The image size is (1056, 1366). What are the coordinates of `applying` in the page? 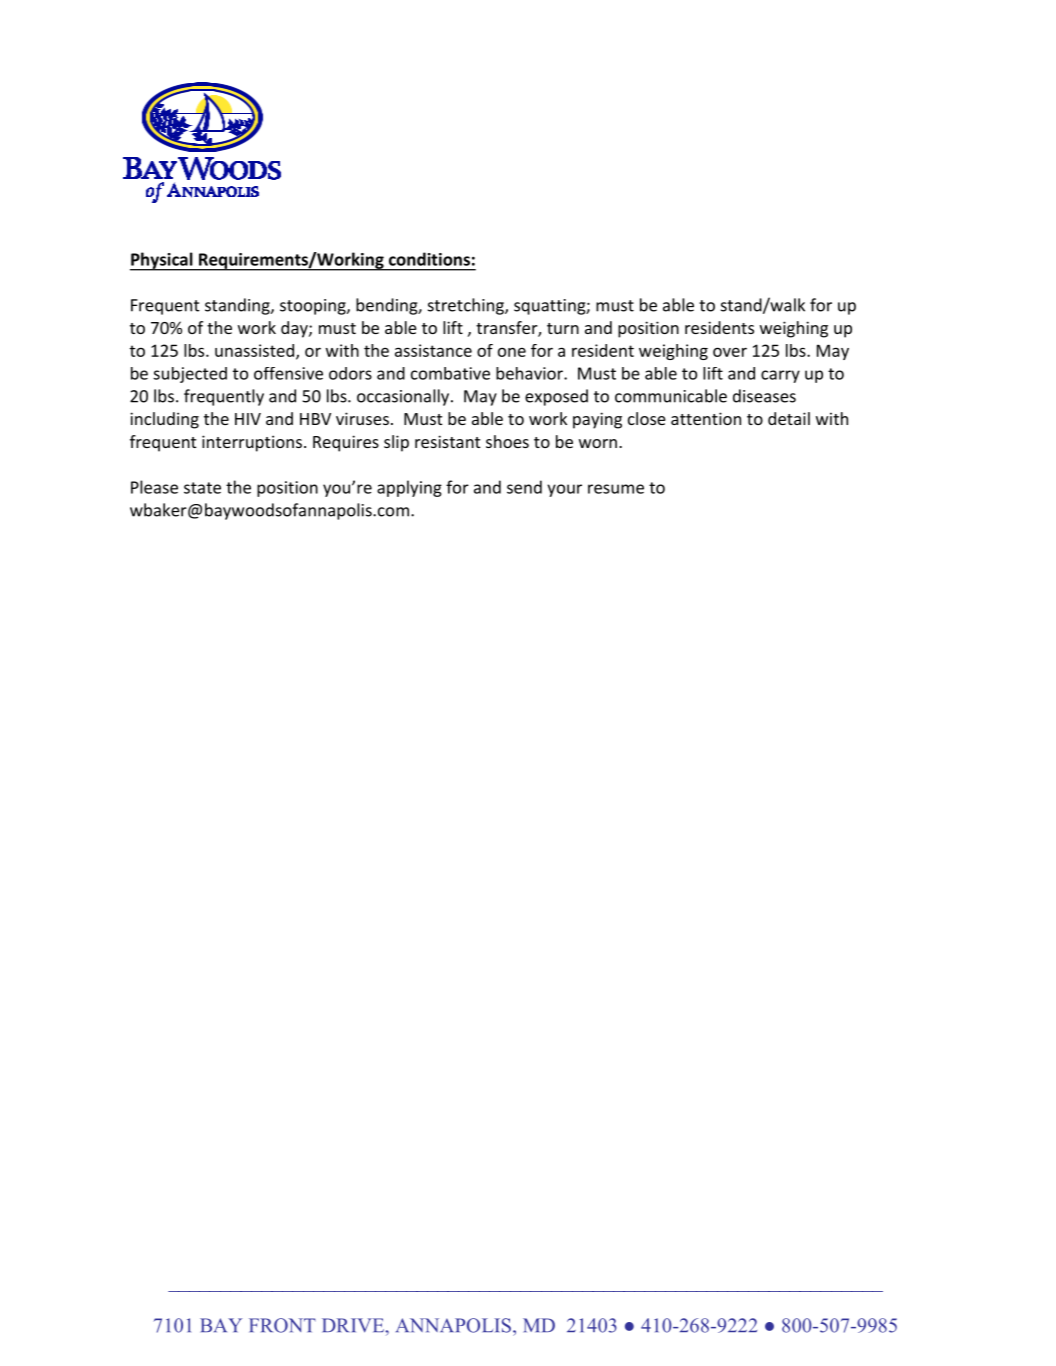 It's located at (409, 488).
